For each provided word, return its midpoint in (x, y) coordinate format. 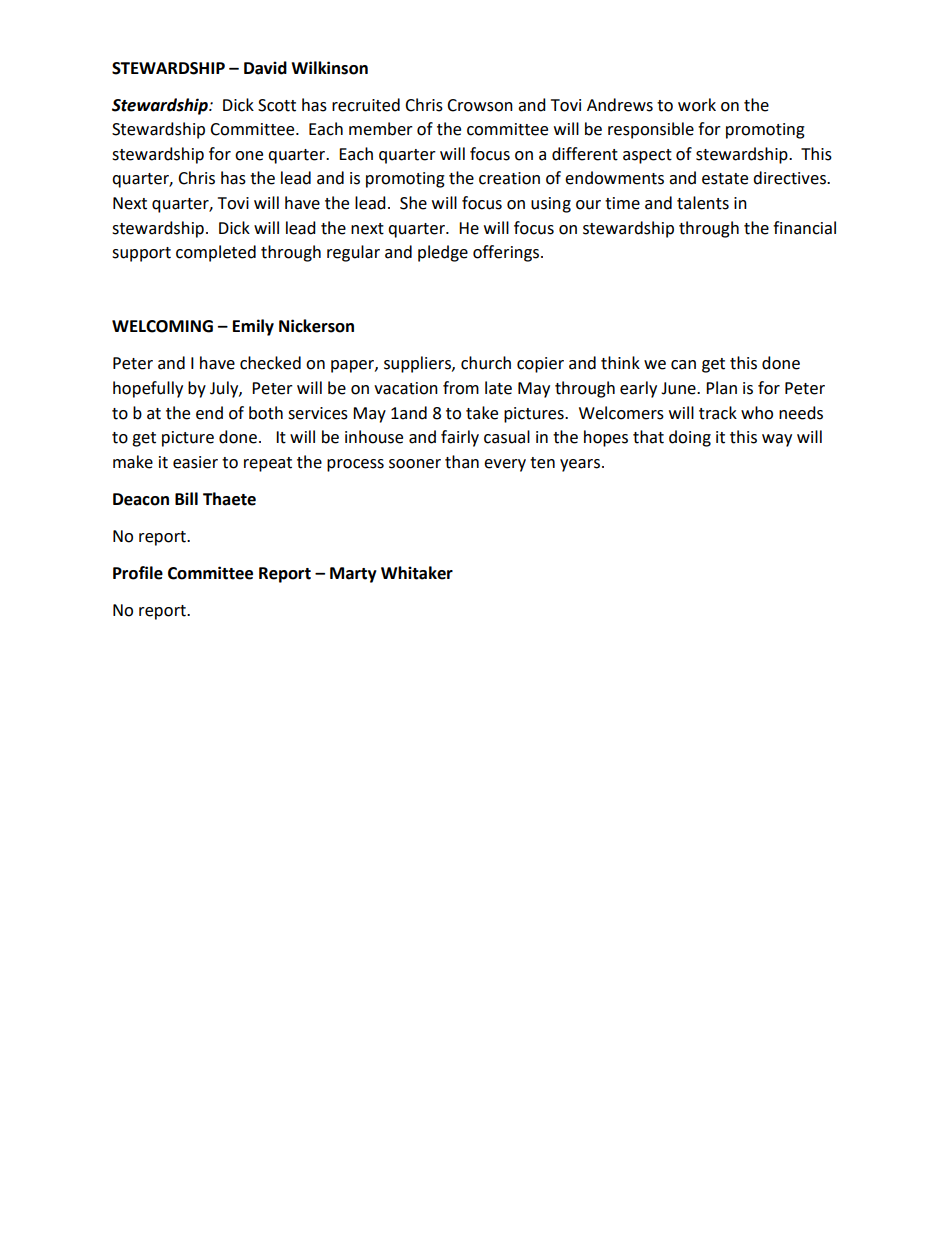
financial (804, 228)
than (462, 462)
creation (509, 178)
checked (270, 363)
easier (195, 462)
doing (690, 438)
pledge (443, 253)
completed (216, 253)
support (141, 254)
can (683, 365)
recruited (366, 105)
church (486, 363)
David (265, 68)
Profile (138, 573)
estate (725, 179)
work (697, 105)
